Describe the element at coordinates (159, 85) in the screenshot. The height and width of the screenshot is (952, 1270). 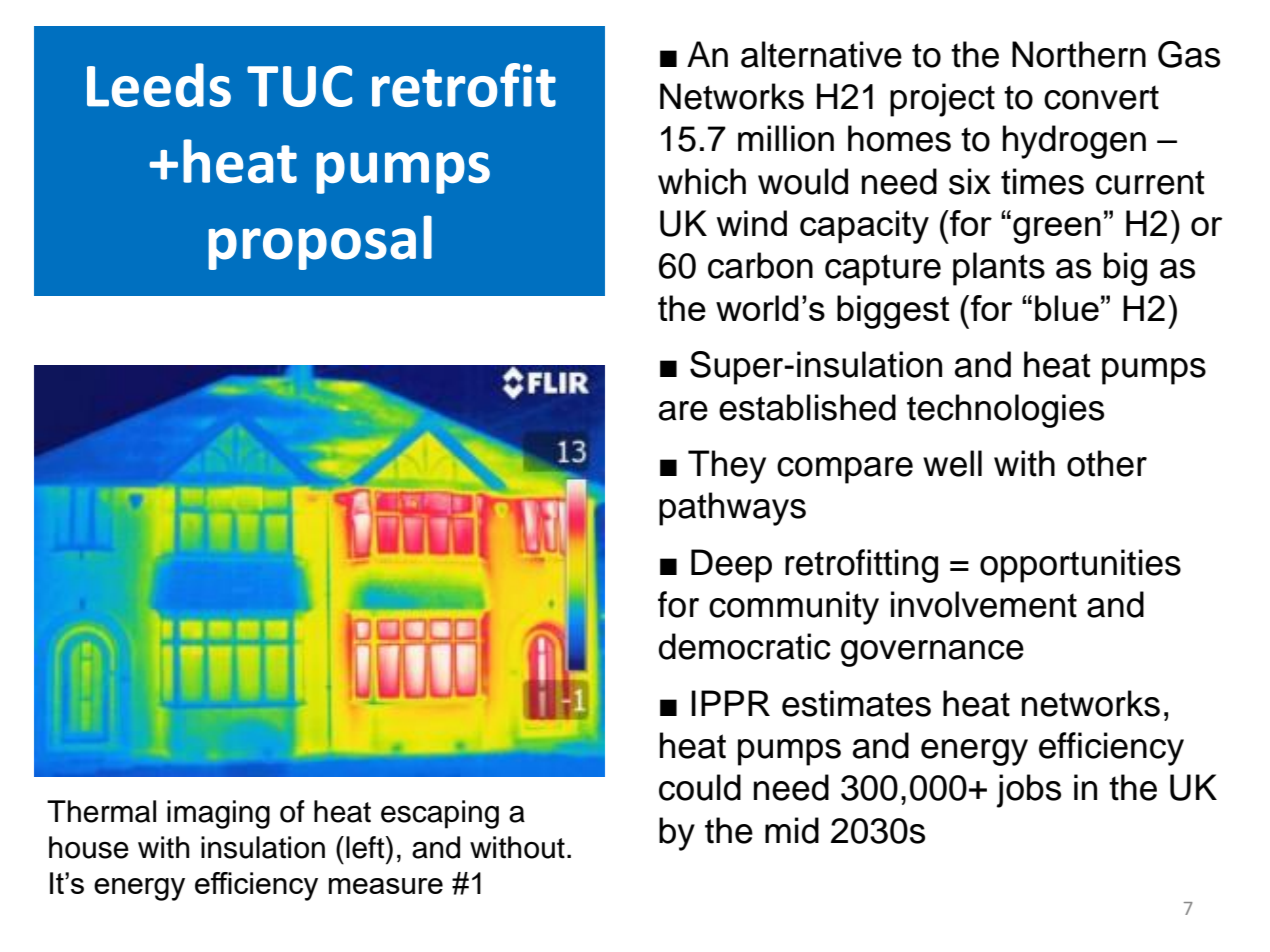
I see `Leeds` at that location.
